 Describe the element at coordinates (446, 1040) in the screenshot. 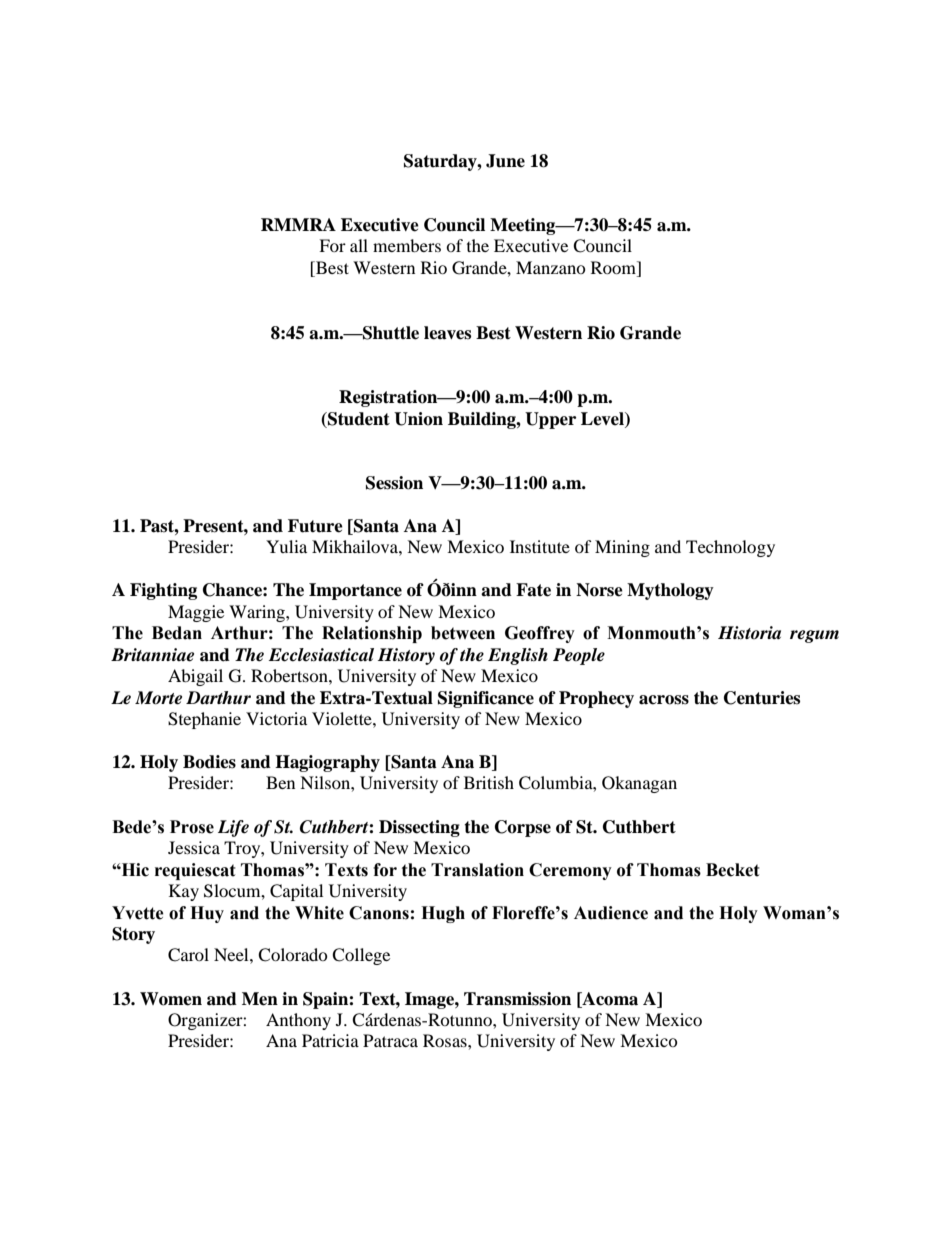

I see `Rosas` at that location.
